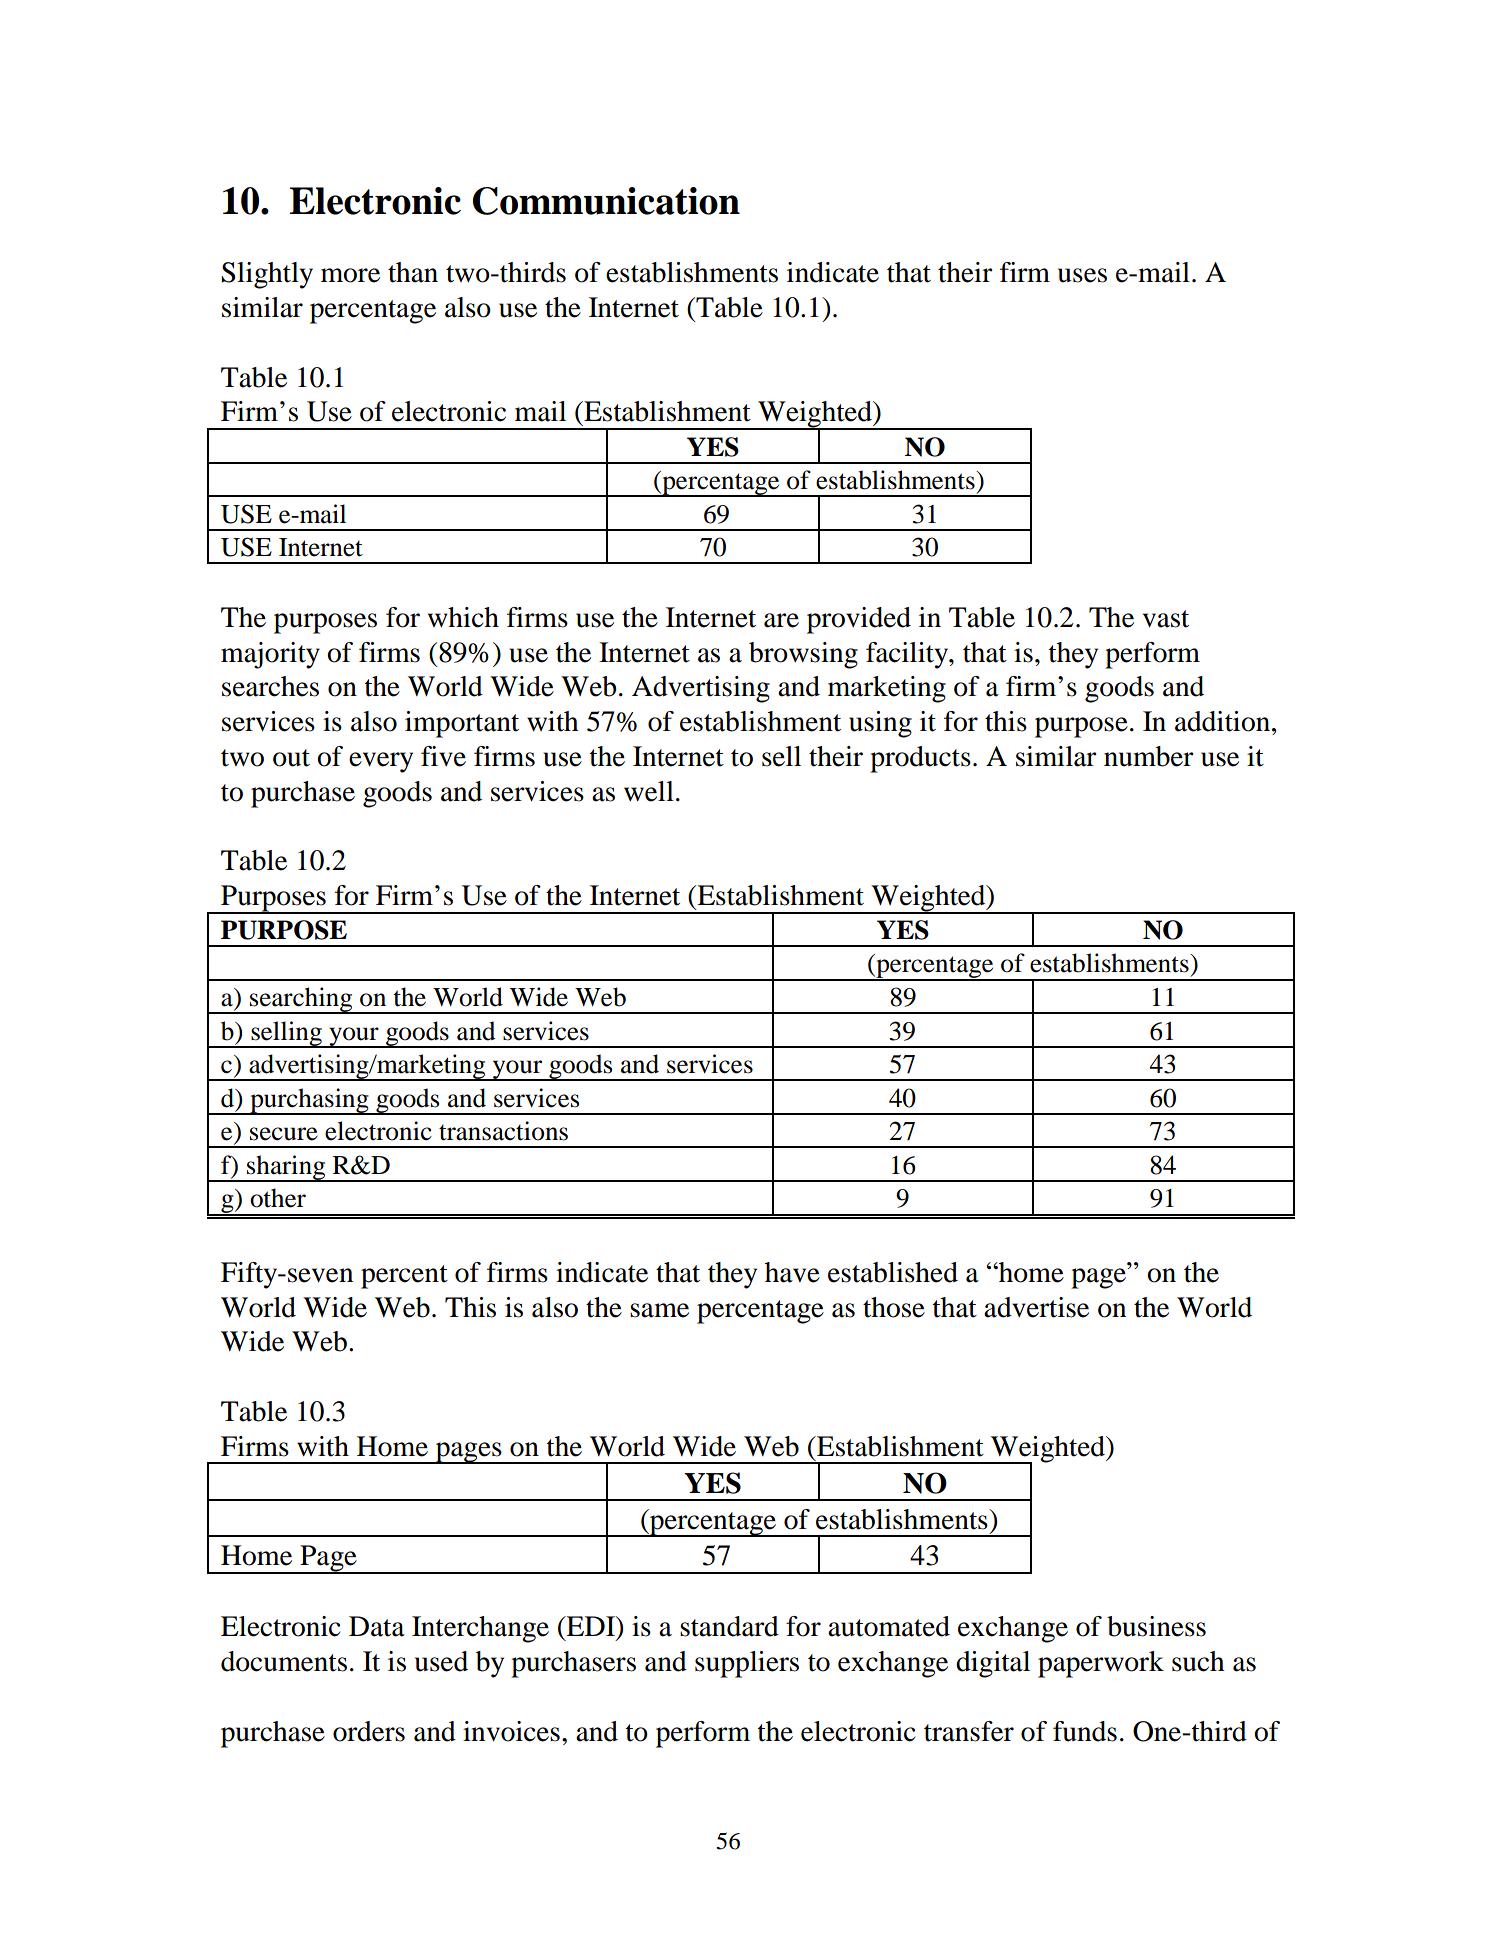 This screenshot has width=1501, height=1943. What do you see at coordinates (1082, 275) in the screenshot?
I see `uses` at bounding box center [1082, 275].
